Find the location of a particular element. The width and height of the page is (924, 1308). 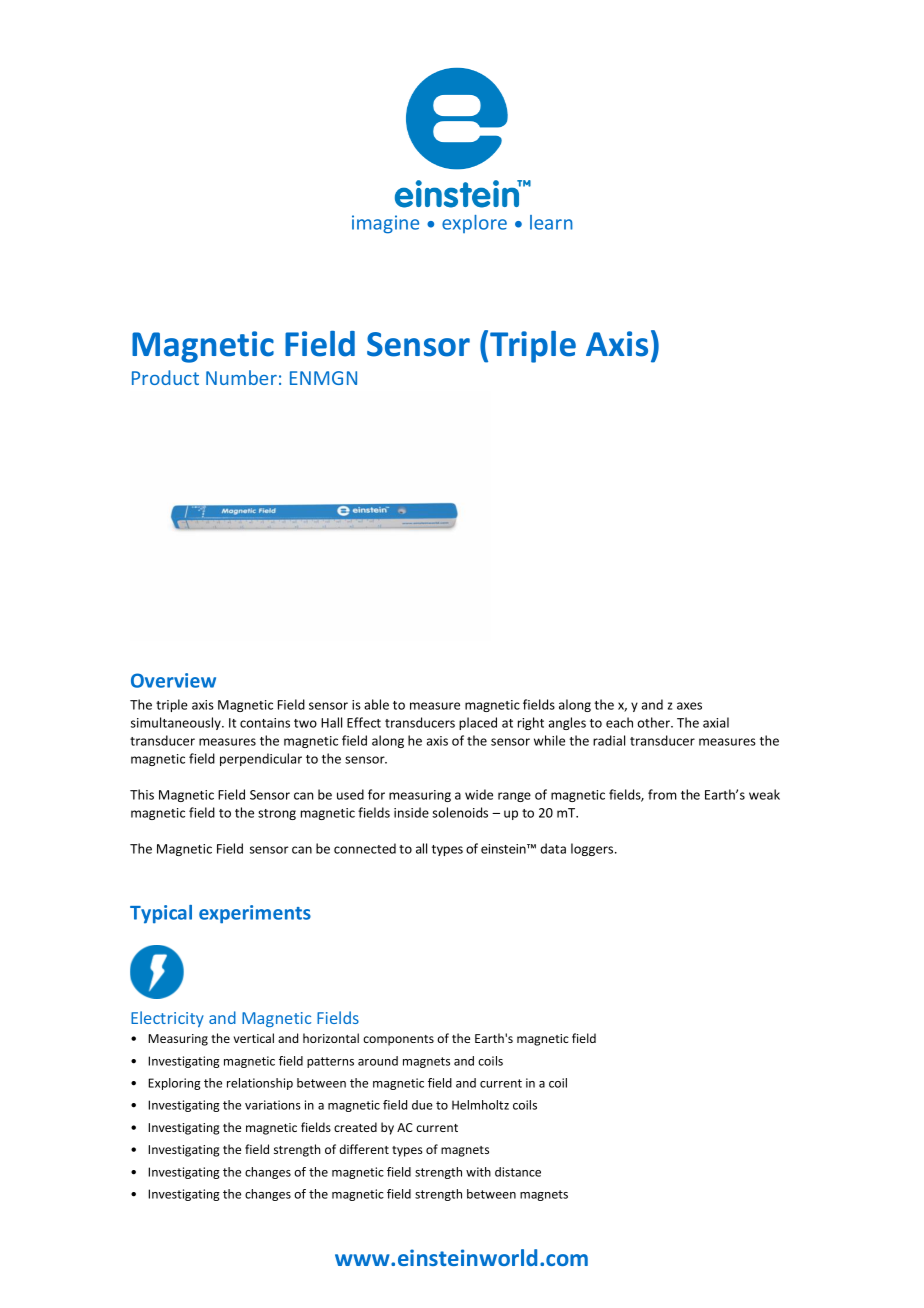

Overview is located at coordinates (173, 680).
